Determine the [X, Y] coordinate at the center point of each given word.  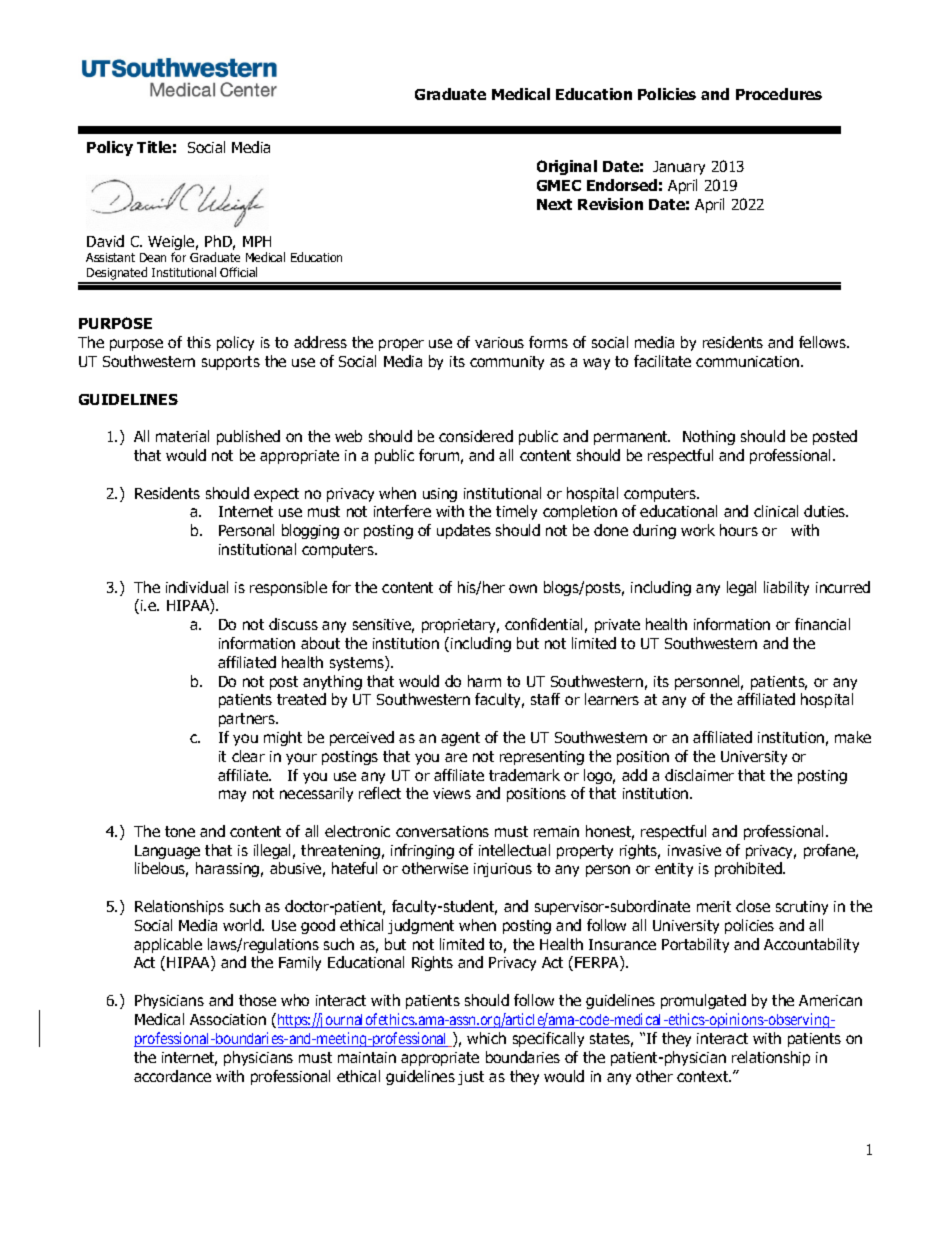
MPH [257, 241]
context [704, 1076]
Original [567, 167]
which [486, 1038]
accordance [172, 1076]
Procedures [779, 94]
